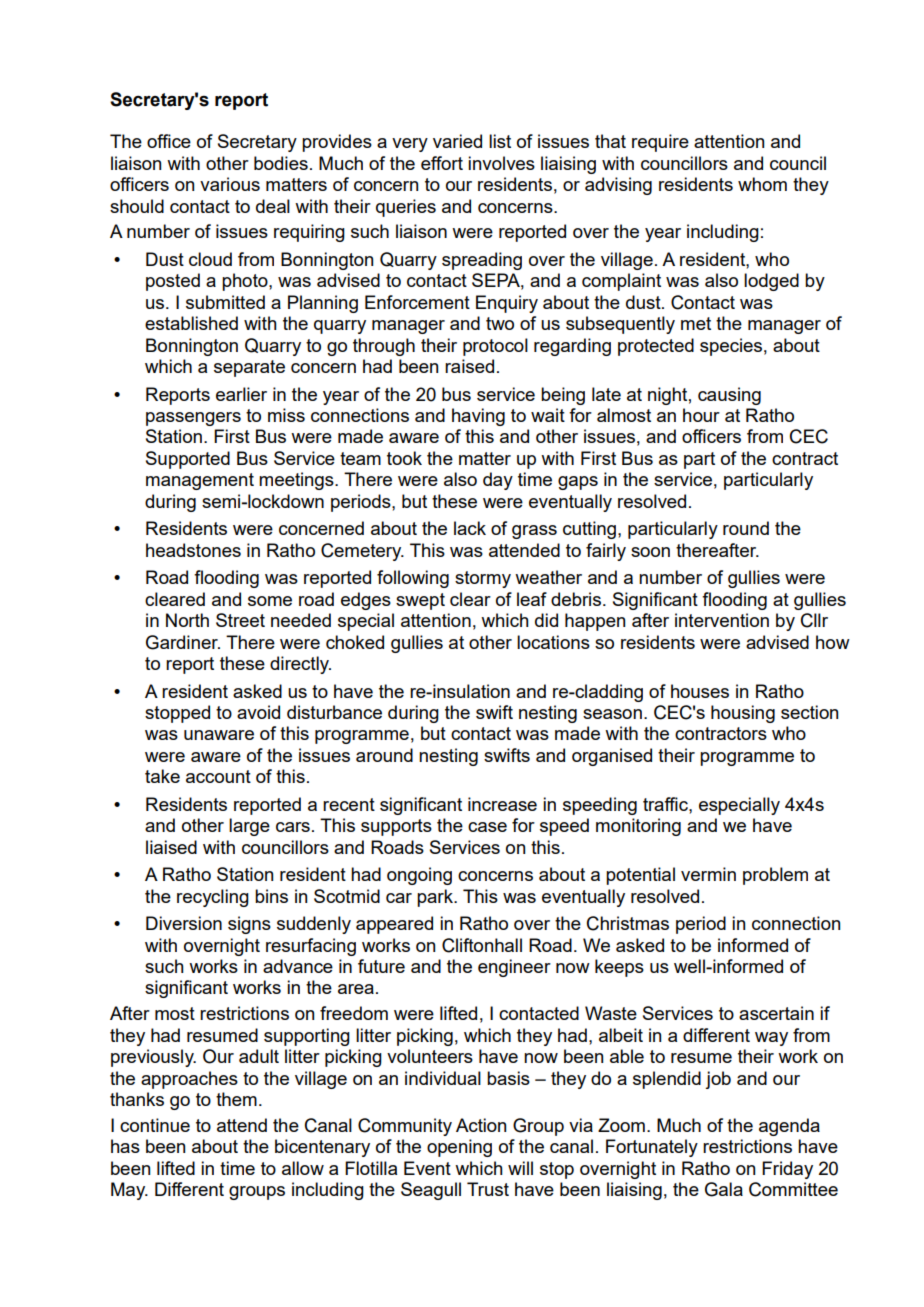 The width and height of the screenshot is (924, 1307). Describe the element at coordinates (650, 552) in the screenshot. I see `soon` at that location.
